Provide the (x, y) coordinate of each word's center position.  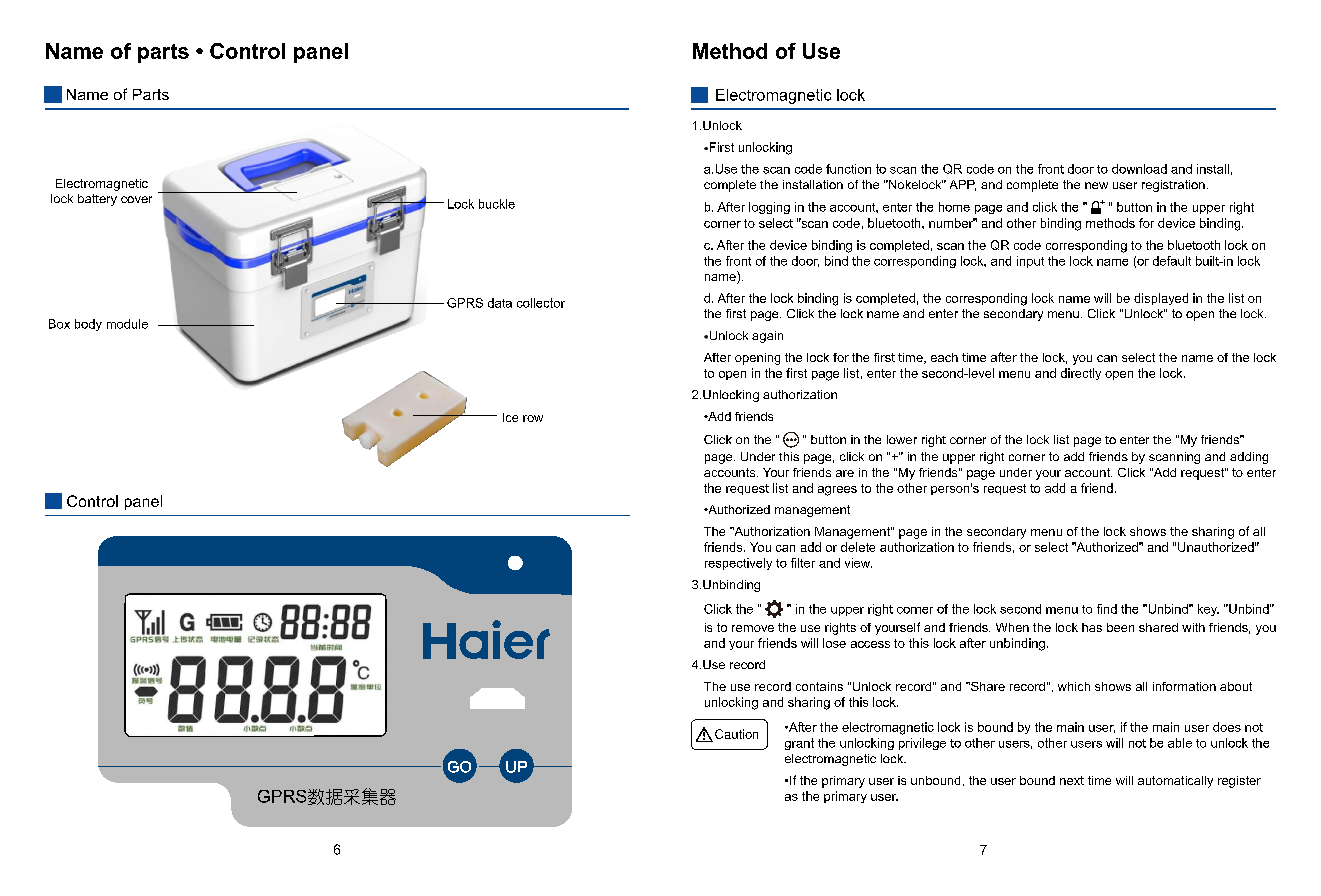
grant (799, 744)
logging (769, 208)
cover (136, 199)
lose (834, 643)
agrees (837, 491)
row (533, 418)
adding (1249, 458)
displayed (1161, 299)
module (127, 324)
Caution (736, 734)
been (1120, 627)
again (767, 337)
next (1072, 780)
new (1096, 185)
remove (753, 628)
